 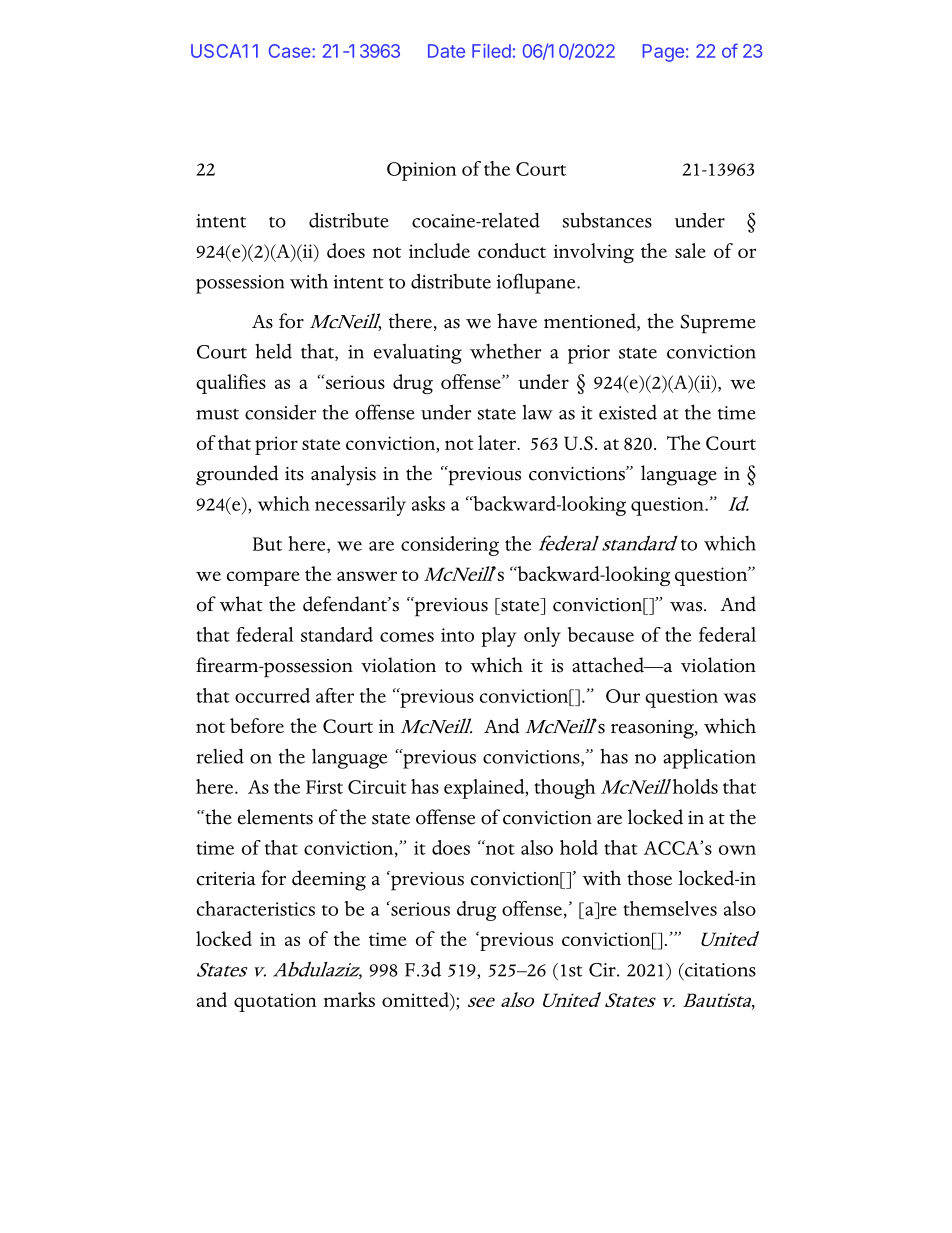 What do you see at coordinates (416, 1001) in the screenshot?
I see `omitted` at bounding box center [416, 1001].
